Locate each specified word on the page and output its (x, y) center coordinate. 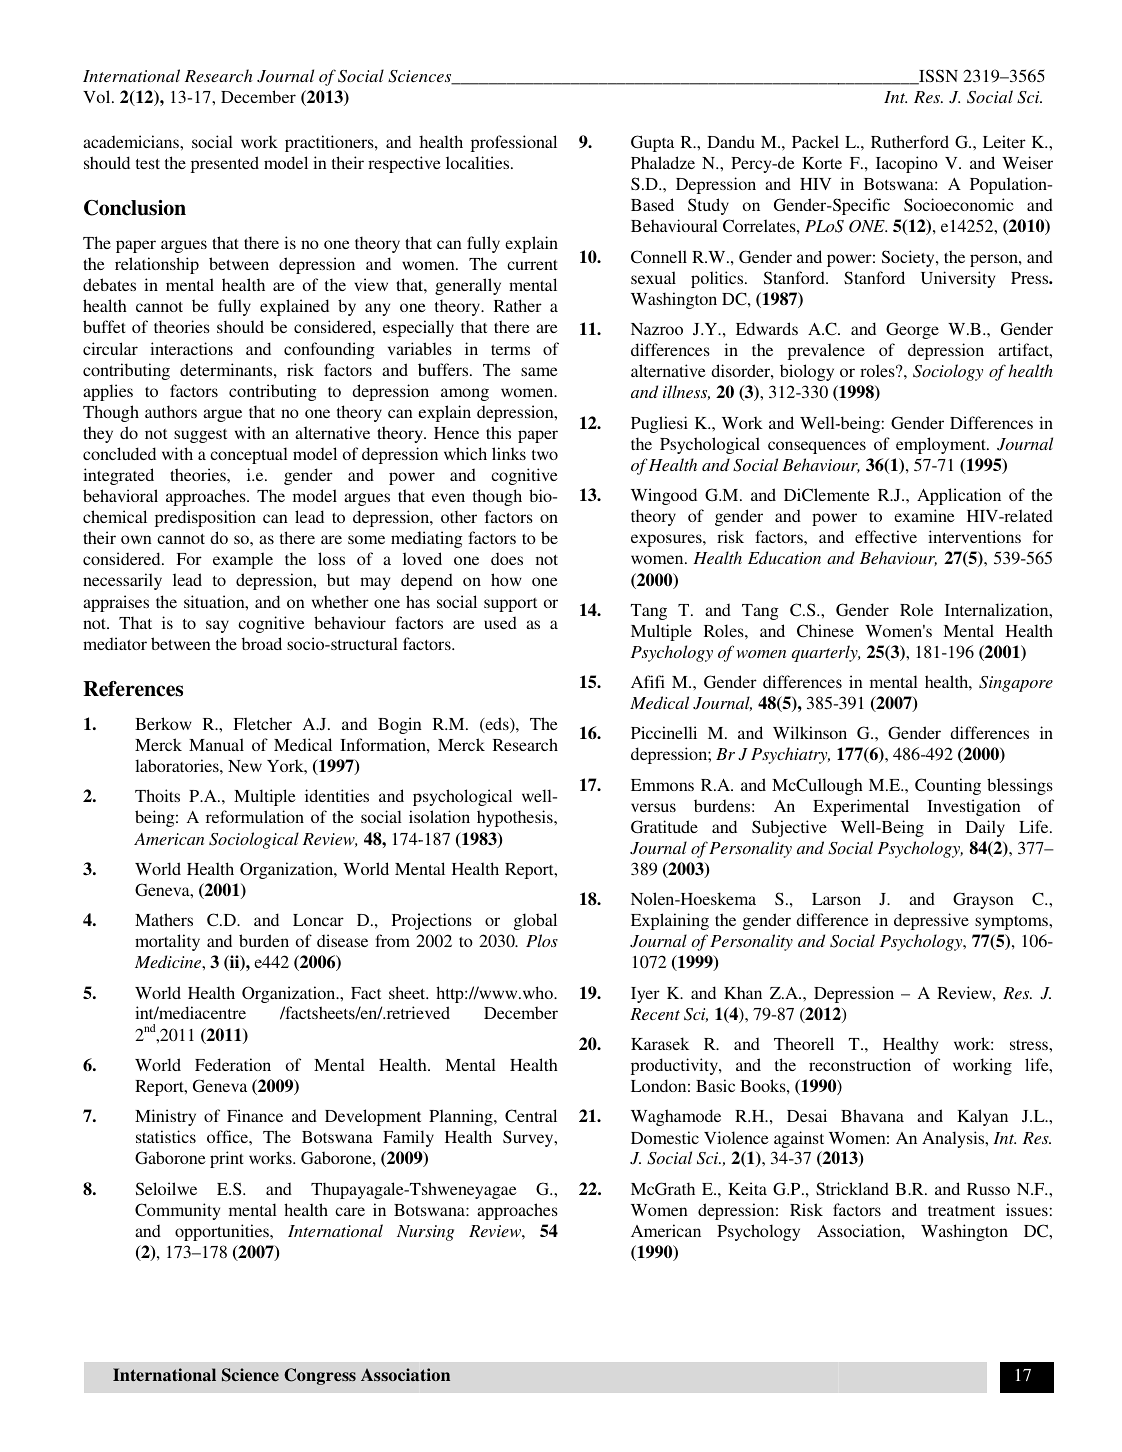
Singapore (1016, 684)
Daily (985, 828)
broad (262, 643)
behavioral (120, 495)
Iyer (645, 995)
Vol (98, 96)
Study (708, 206)
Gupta (652, 143)
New (245, 766)
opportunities (223, 1232)
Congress (320, 1376)
